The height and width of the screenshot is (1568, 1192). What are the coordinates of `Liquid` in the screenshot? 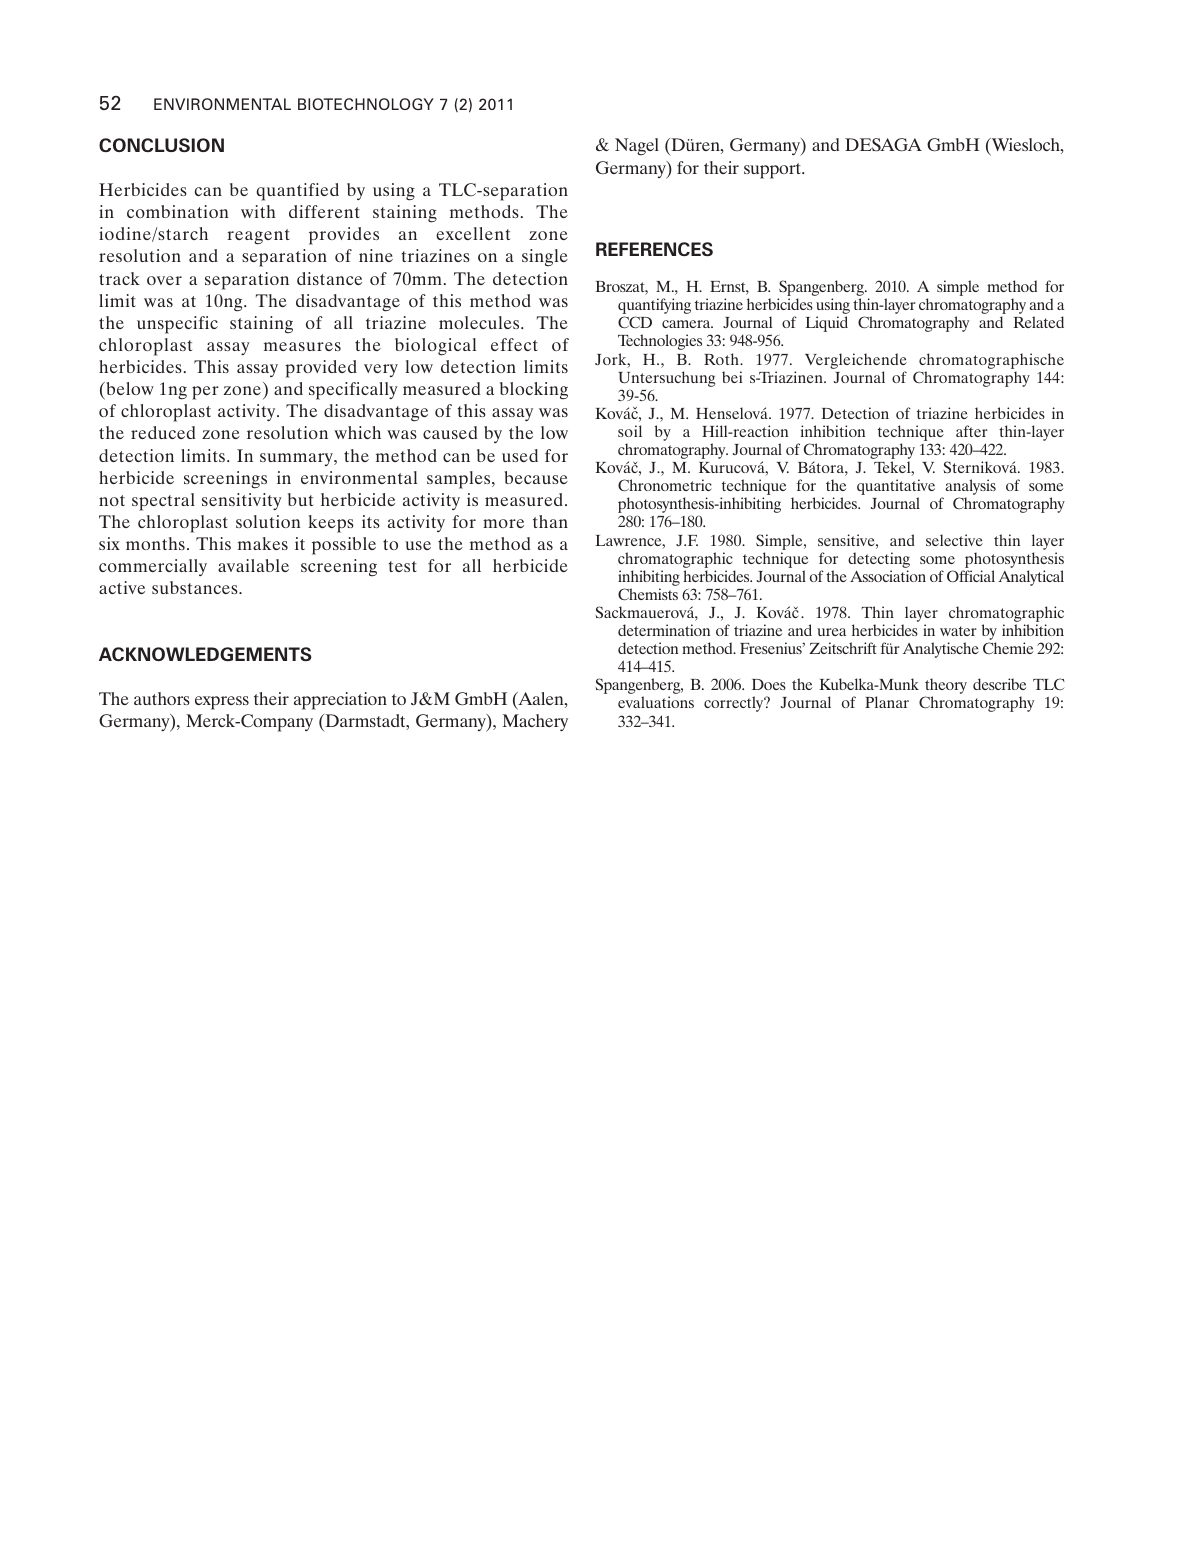 It's located at (826, 324).
